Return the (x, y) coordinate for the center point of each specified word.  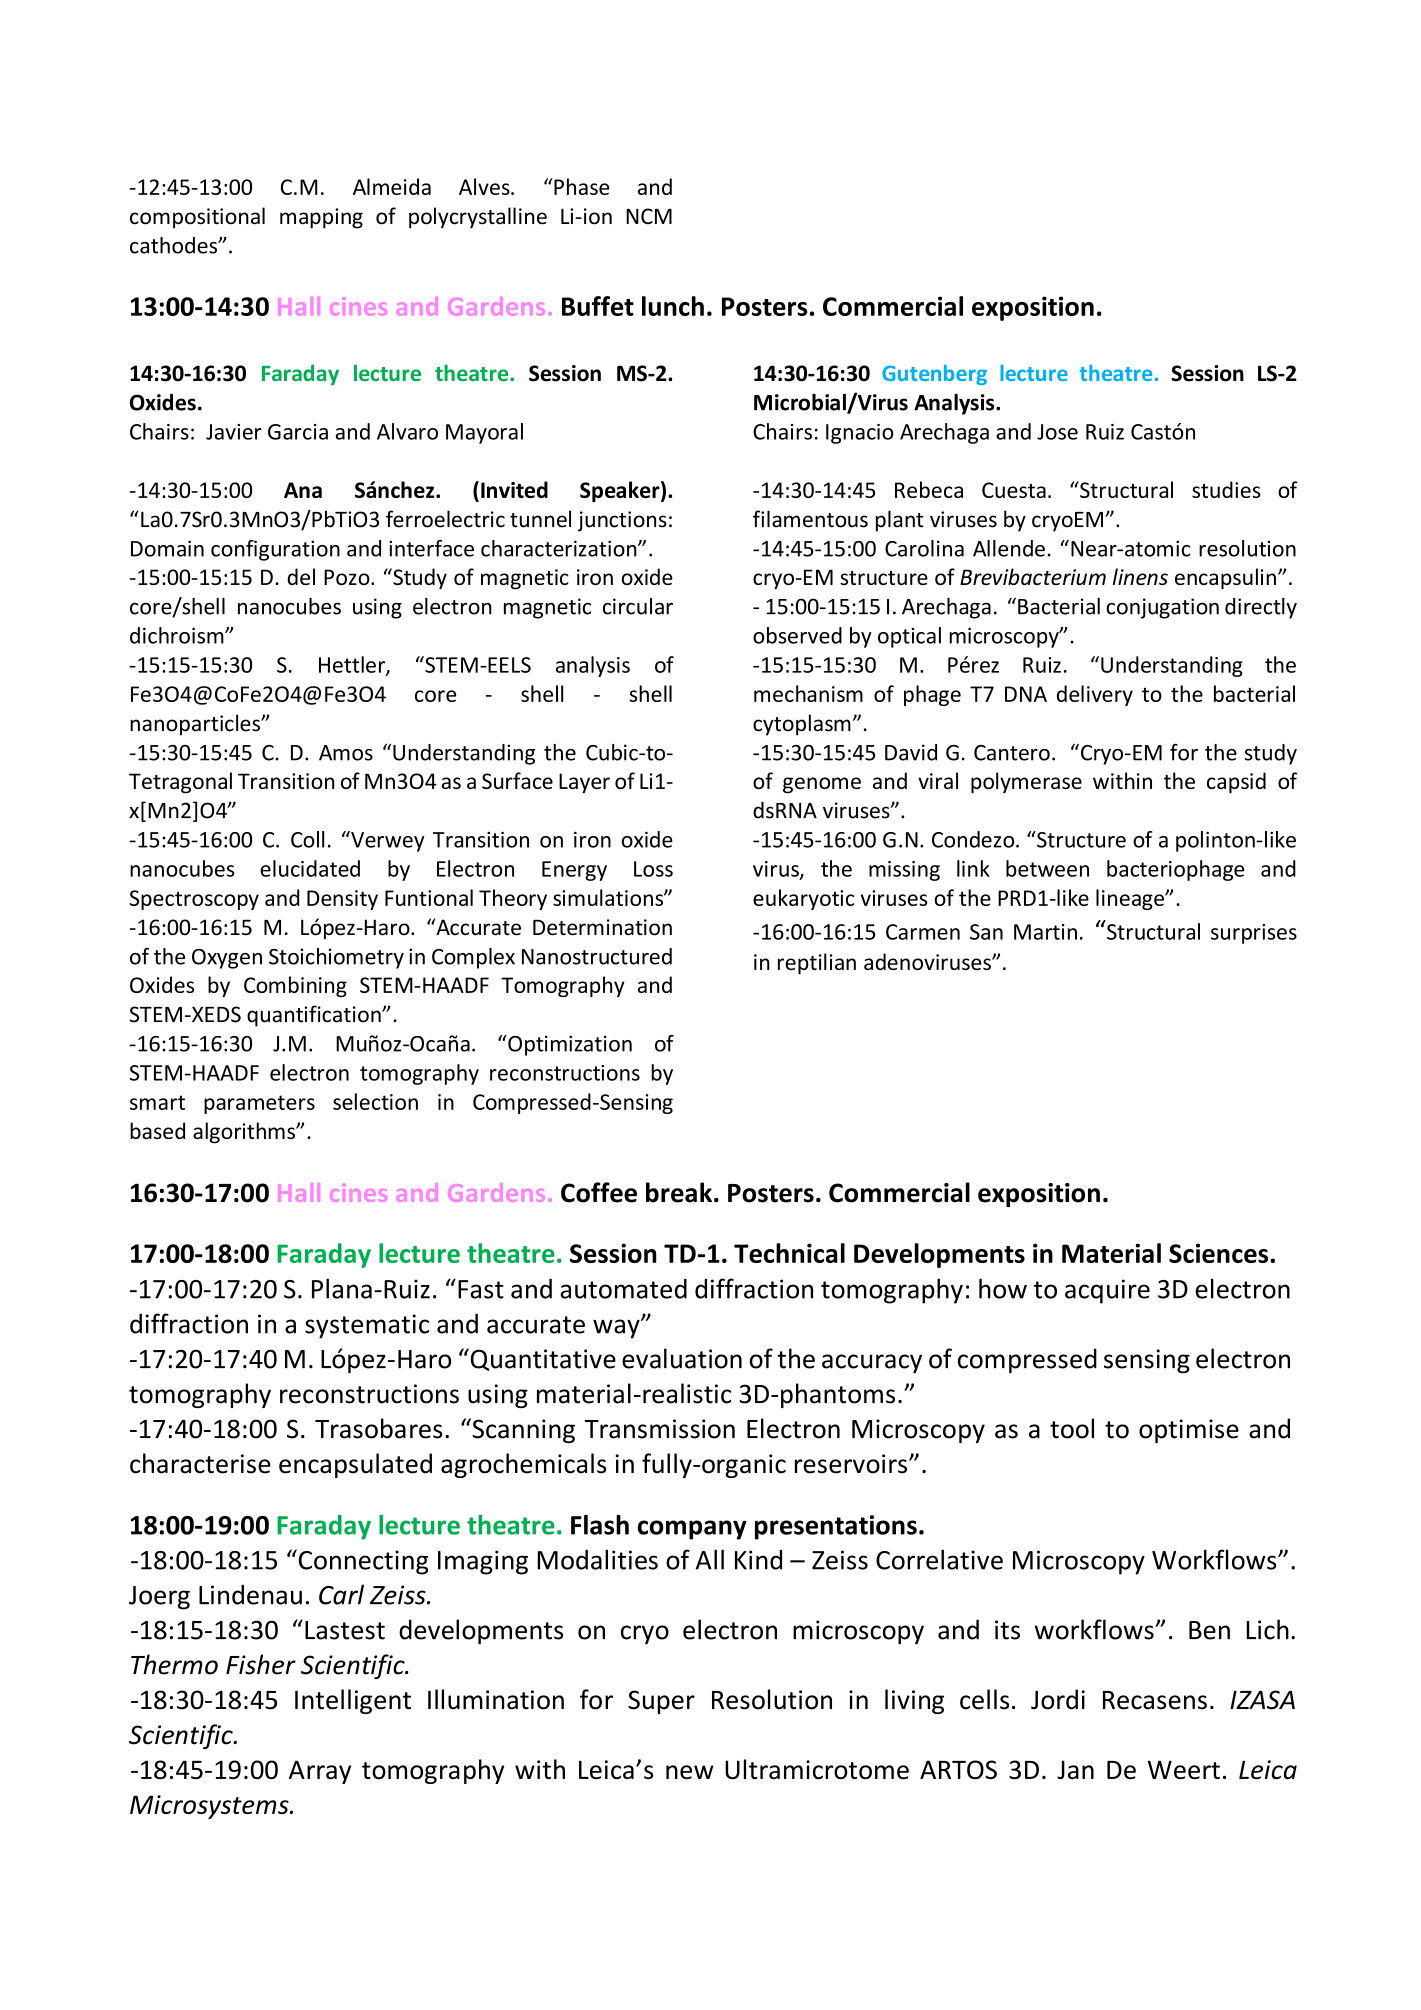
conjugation (1162, 608)
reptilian (817, 964)
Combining (295, 986)
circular (638, 606)
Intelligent (353, 1701)
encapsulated (355, 1465)
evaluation (682, 1358)
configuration (275, 550)
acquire (1107, 1291)
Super (661, 1702)
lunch (673, 306)
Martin (1045, 932)
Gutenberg (934, 375)
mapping (321, 218)
